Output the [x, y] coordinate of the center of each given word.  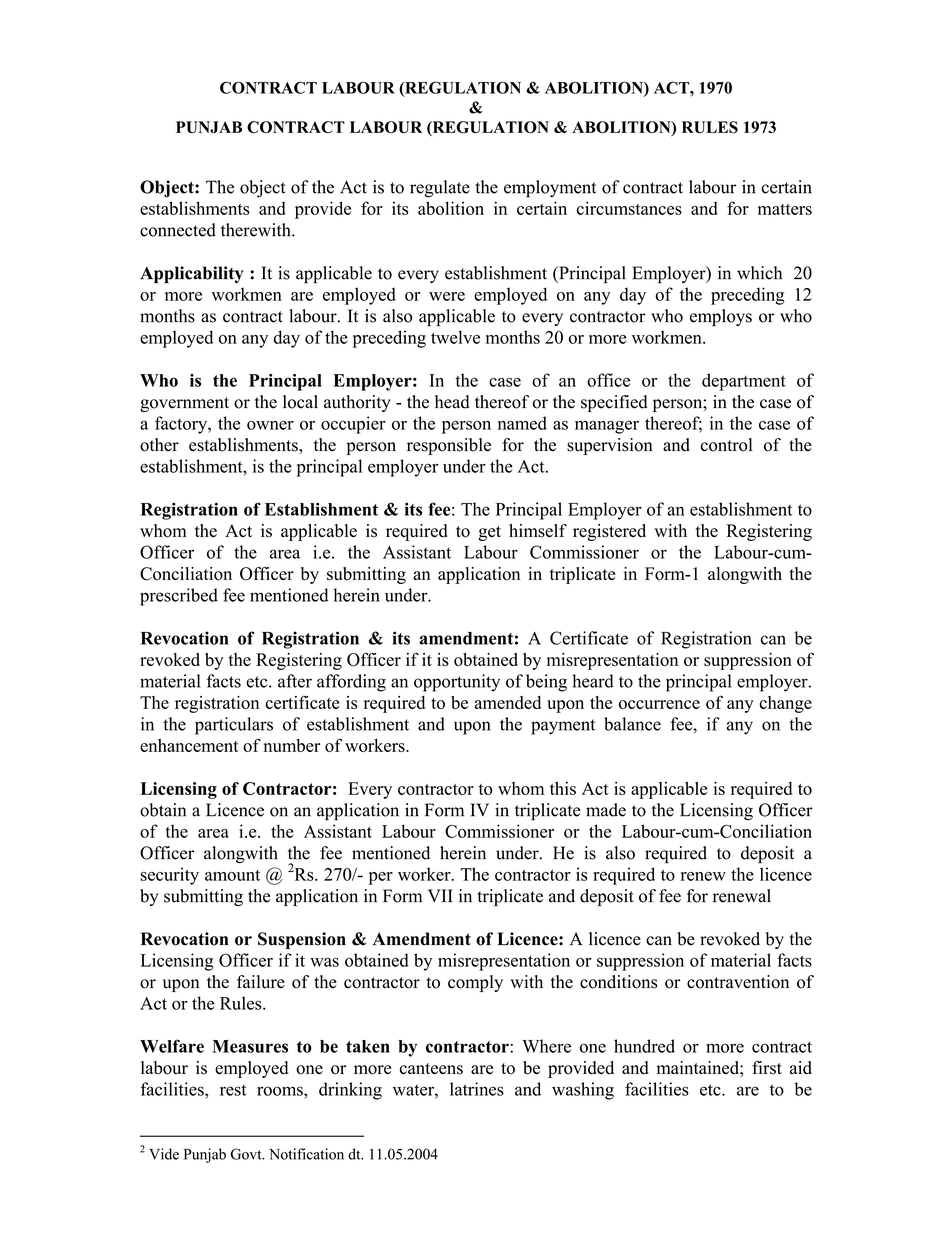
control [726, 445]
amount [232, 875]
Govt [247, 1154]
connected [178, 230]
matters [785, 209]
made [606, 810]
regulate [440, 189]
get [489, 533]
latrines [477, 1089]
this [563, 788]
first [767, 1068]
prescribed [179, 597]
